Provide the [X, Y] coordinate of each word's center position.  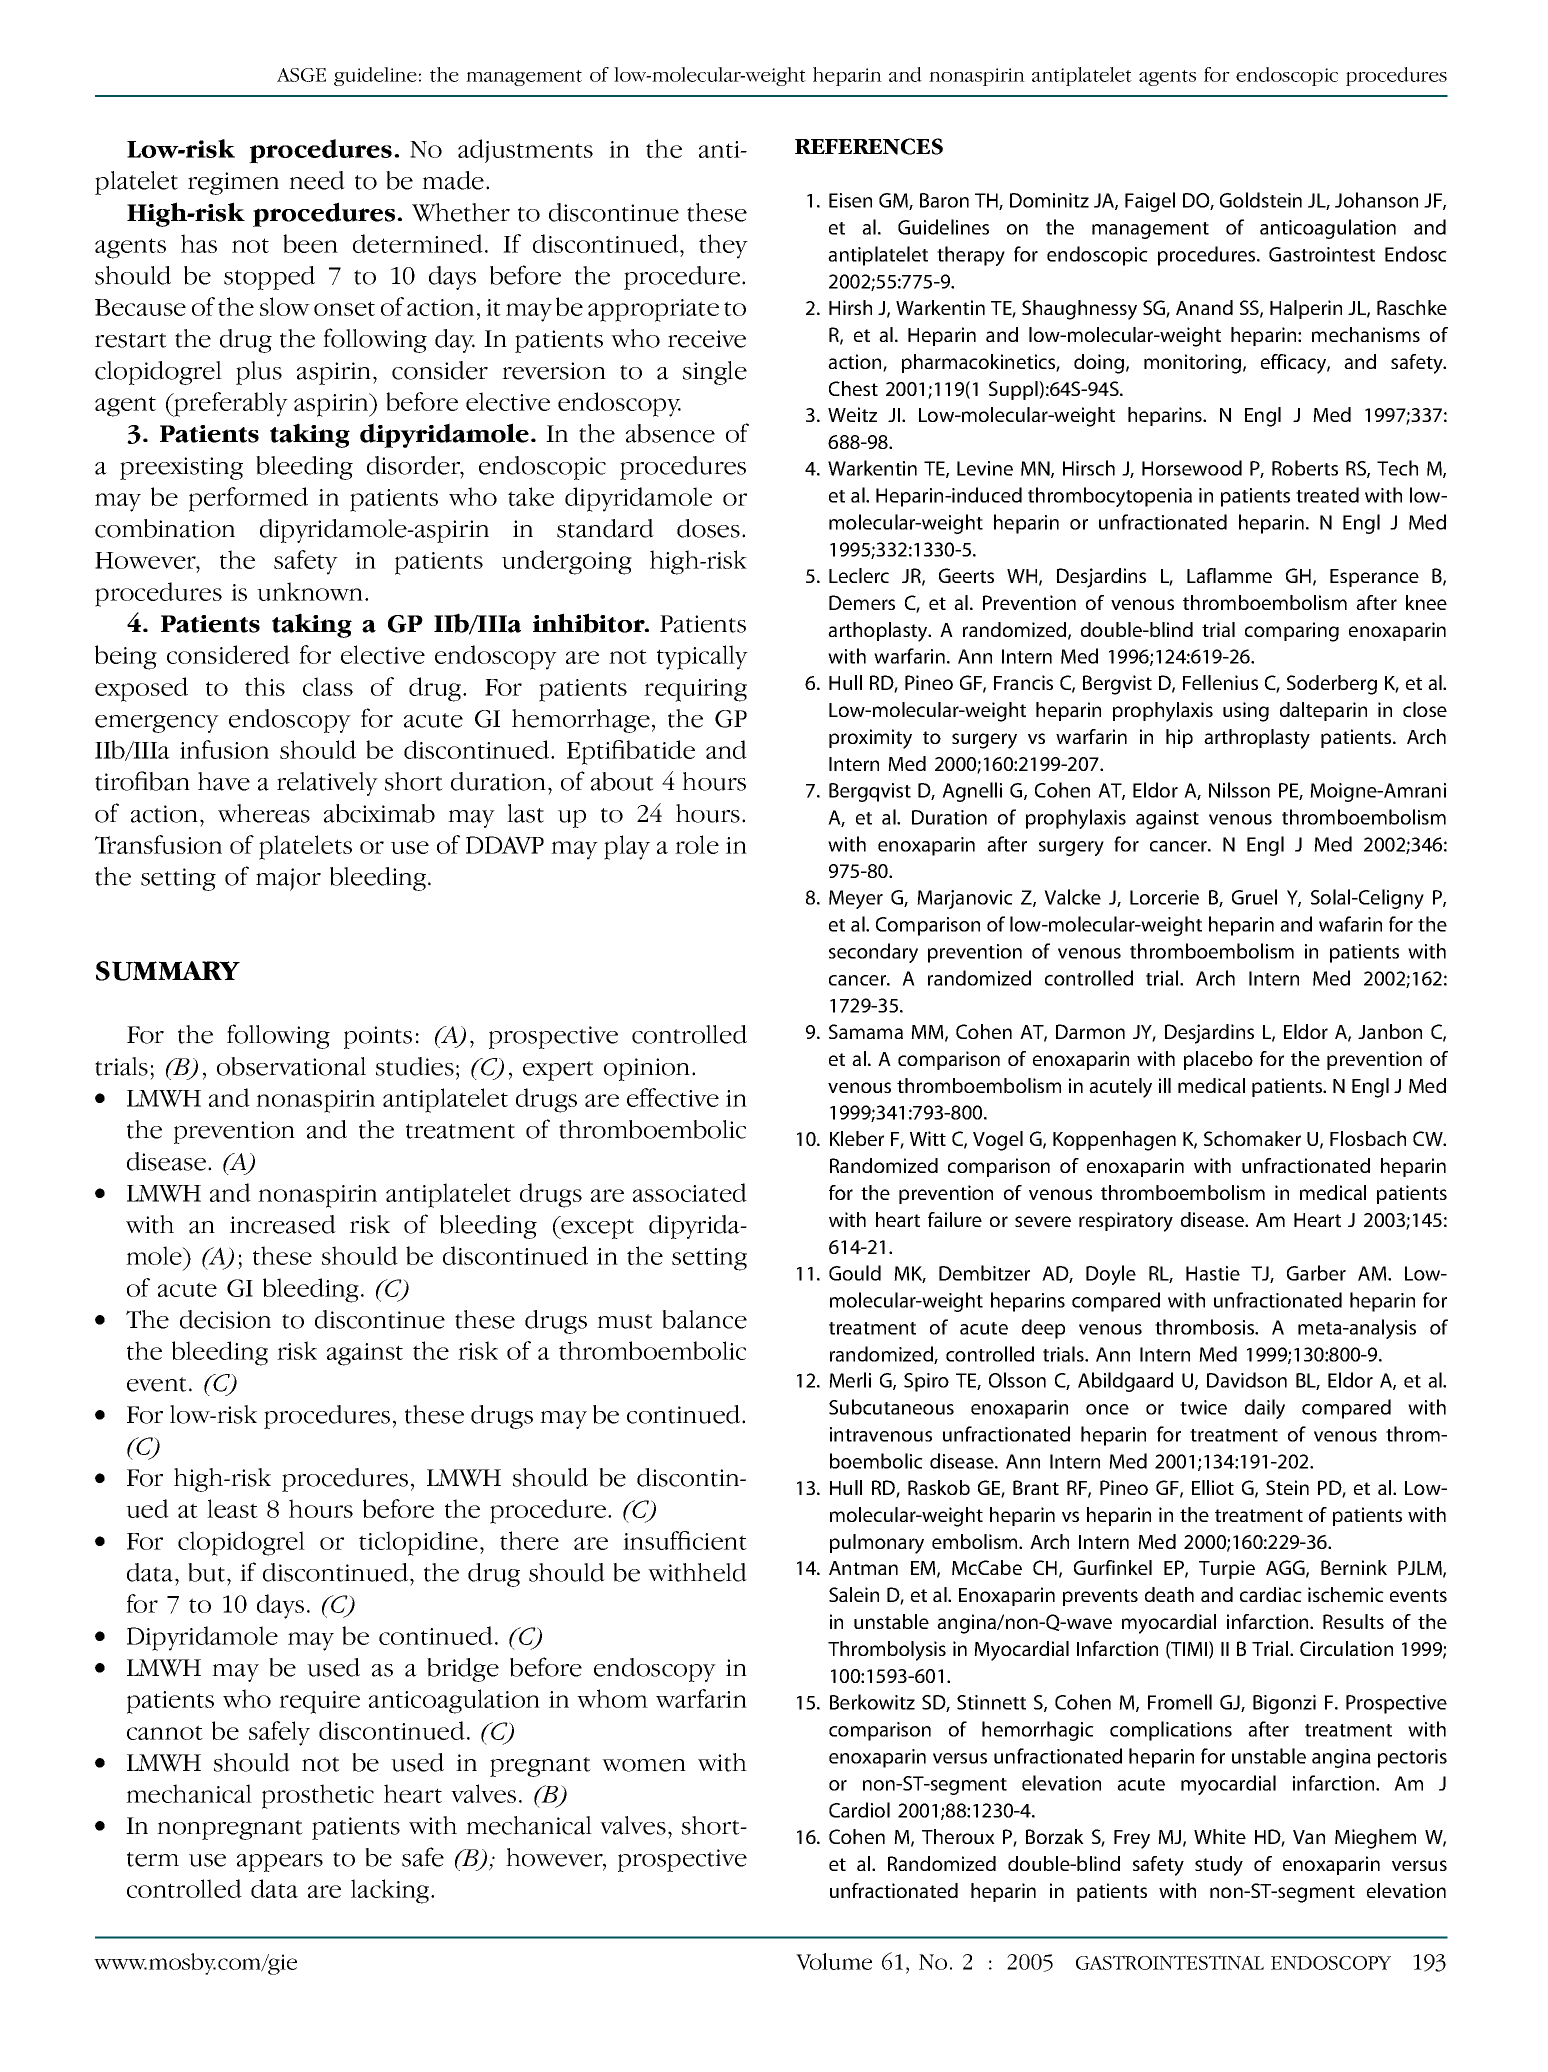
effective [673, 1097]
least [232, 1508]
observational [291, 1066]
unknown [311, 591]
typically [702, 657]
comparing [1292, 632]
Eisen [850, 200]
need [317, 180]
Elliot [1213, 1487]
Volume [834, 1961]
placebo [1218, 1060]
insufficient [685, 1540]
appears [280, 1863]
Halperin [1306, 309]
